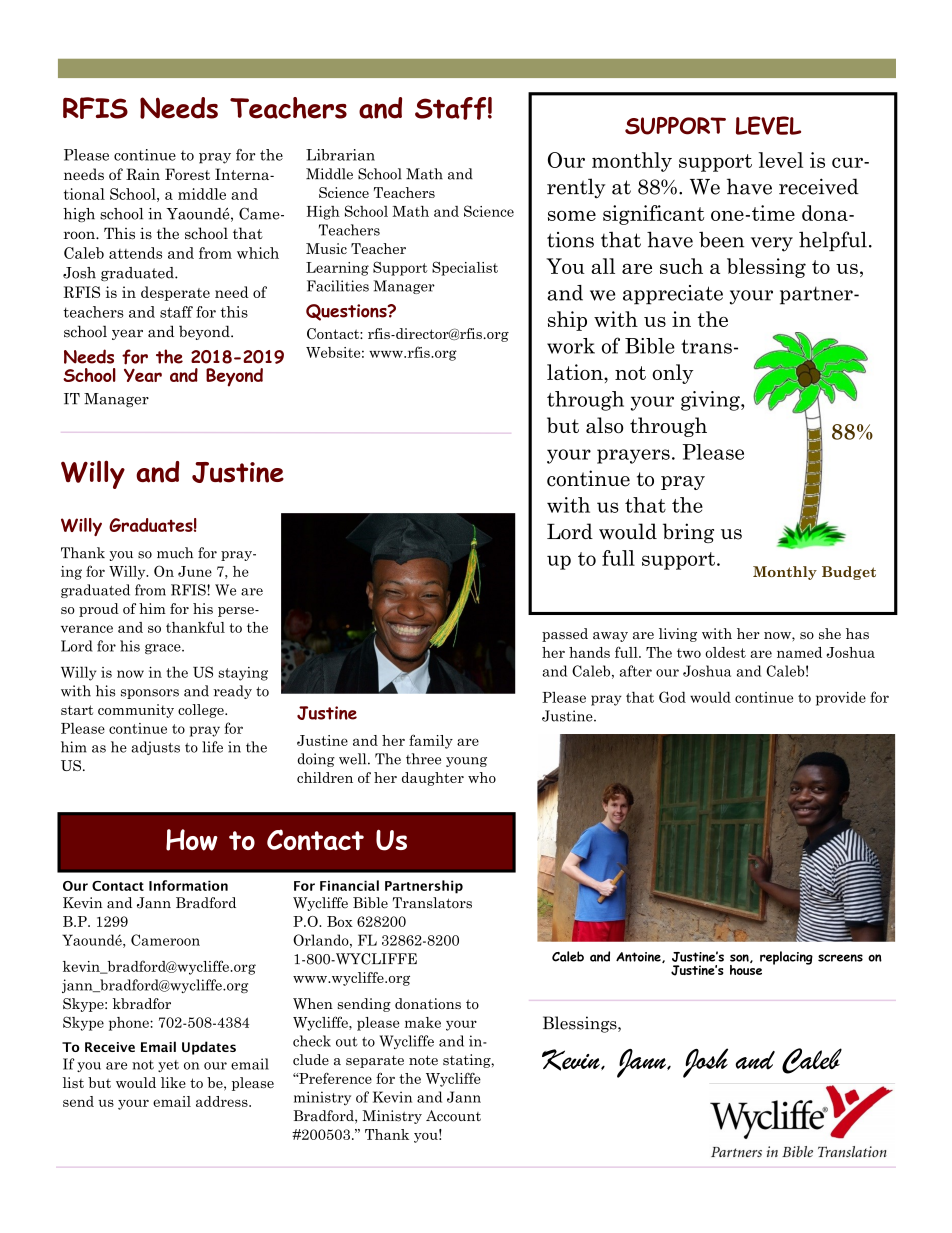 The height and width of the screenshot is (1233, 952). Describe the element at coordinates (431, 741) in the screenshot. I see `family` at that location.
